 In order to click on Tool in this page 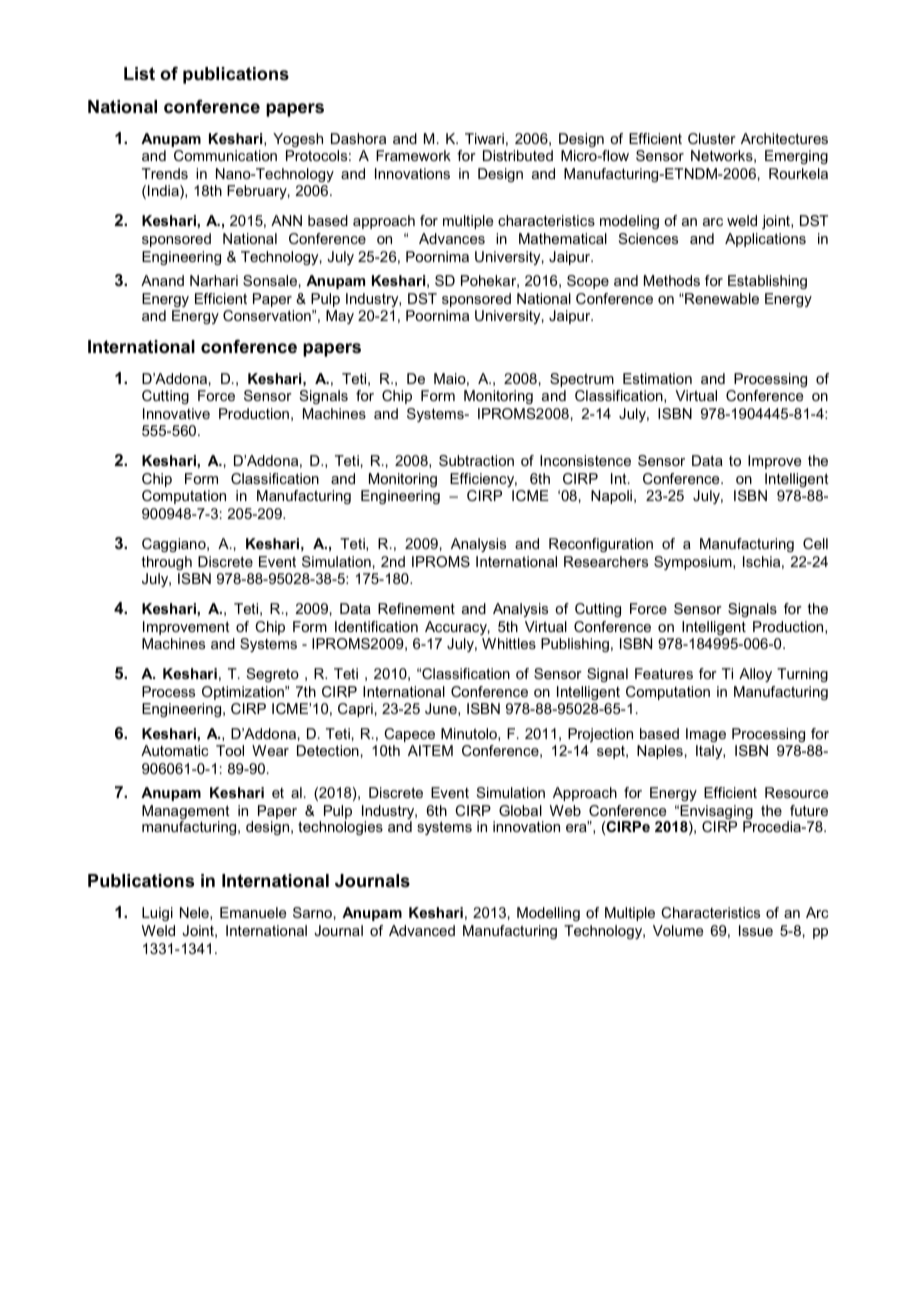, I will do `click(230, 750)`.
